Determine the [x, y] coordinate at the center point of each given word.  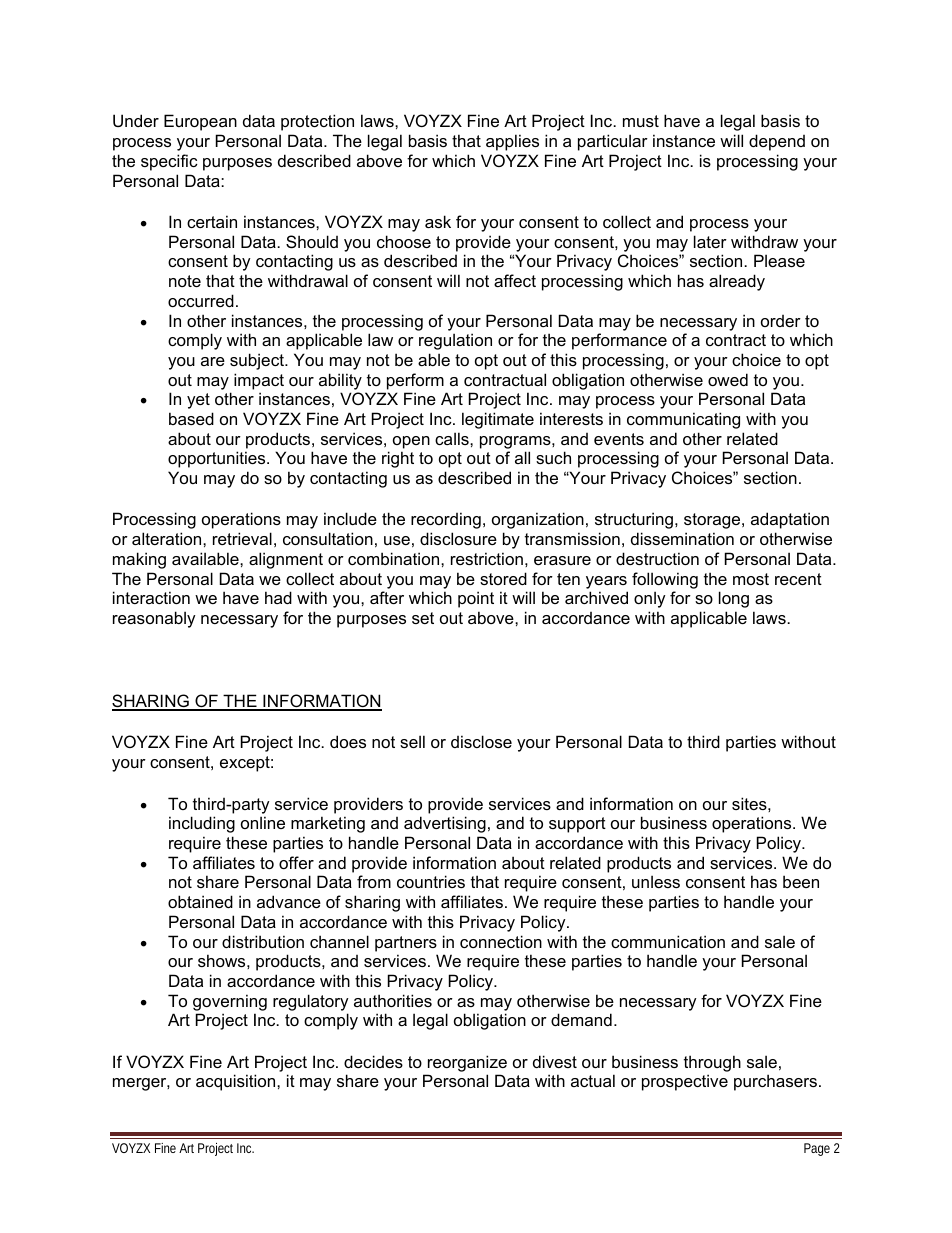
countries [431, 881]
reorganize [467, 1063]
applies [512, 142]
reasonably [154, 619]
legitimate [498, 420]
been [801, 881]
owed [728, 379]
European [200, 122]
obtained [200, 901]
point [476, 599]
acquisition [237, 1082]
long [734, 599]
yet [198, 401]
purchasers [775, 1082]
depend [777, 142]
